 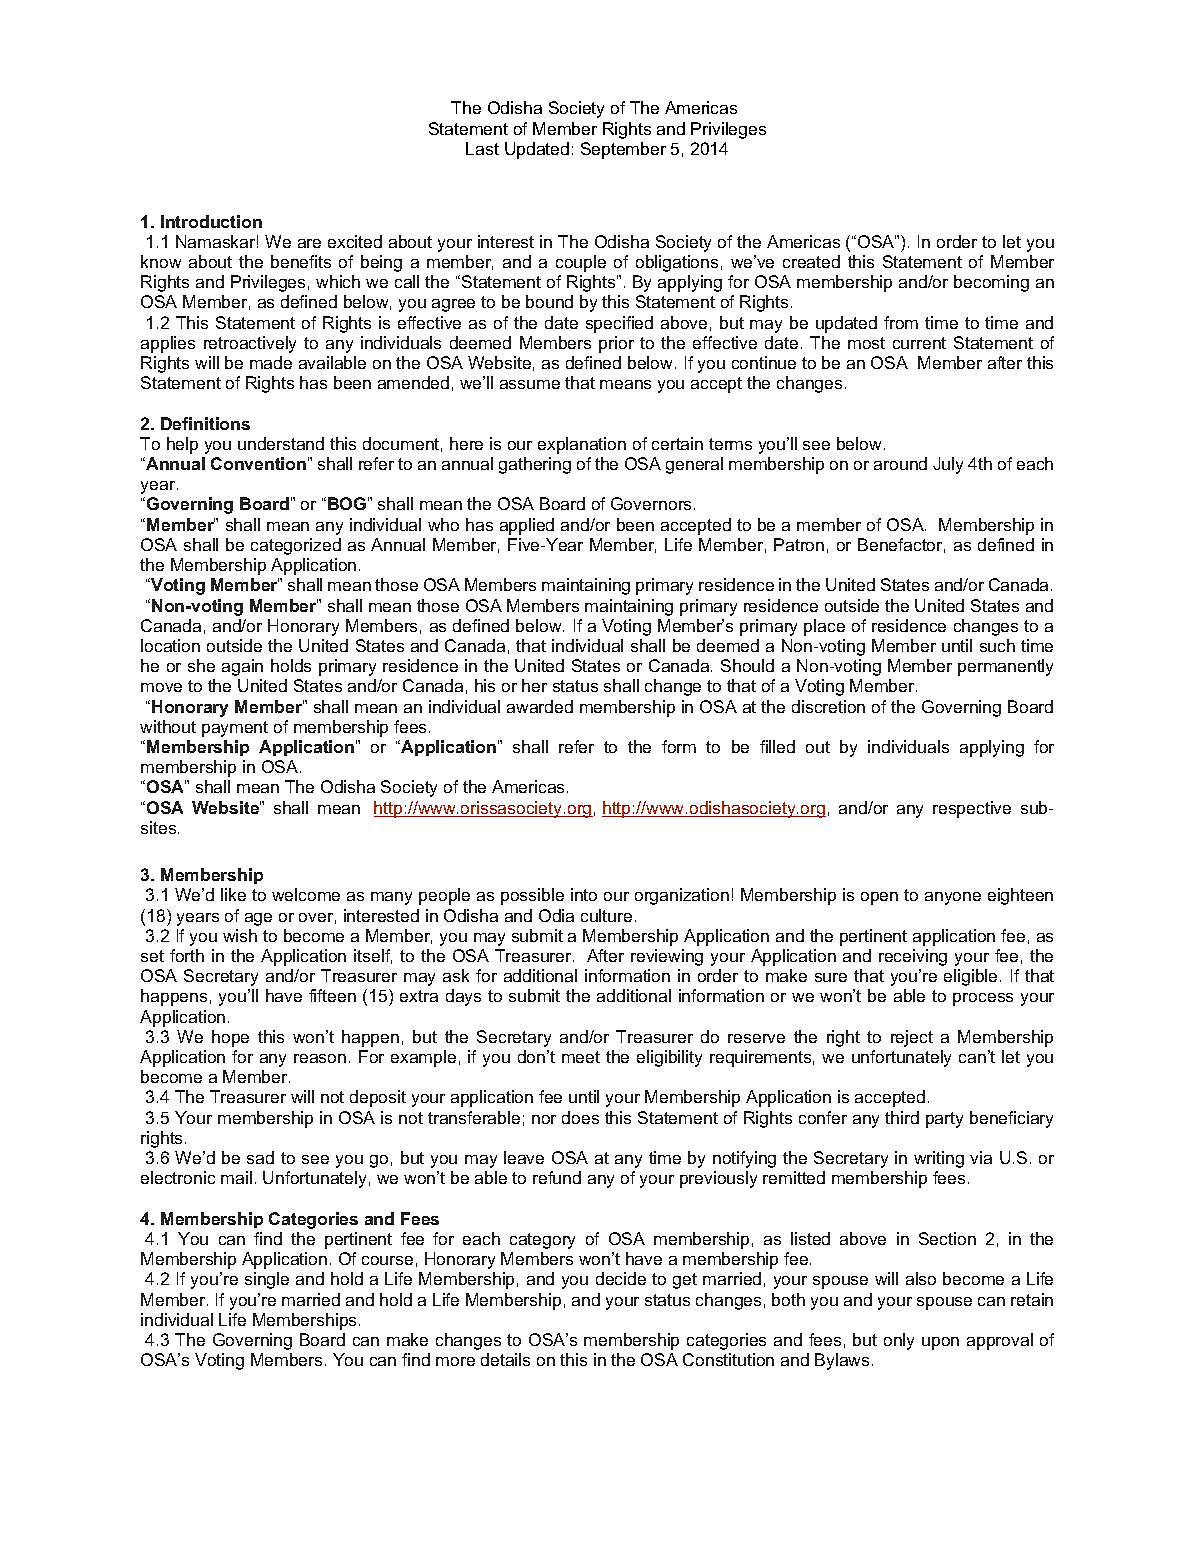 What do you see at coordinates (267, 1280) in the screenshot?
I see `single` at bounding box center [267, 1280].
